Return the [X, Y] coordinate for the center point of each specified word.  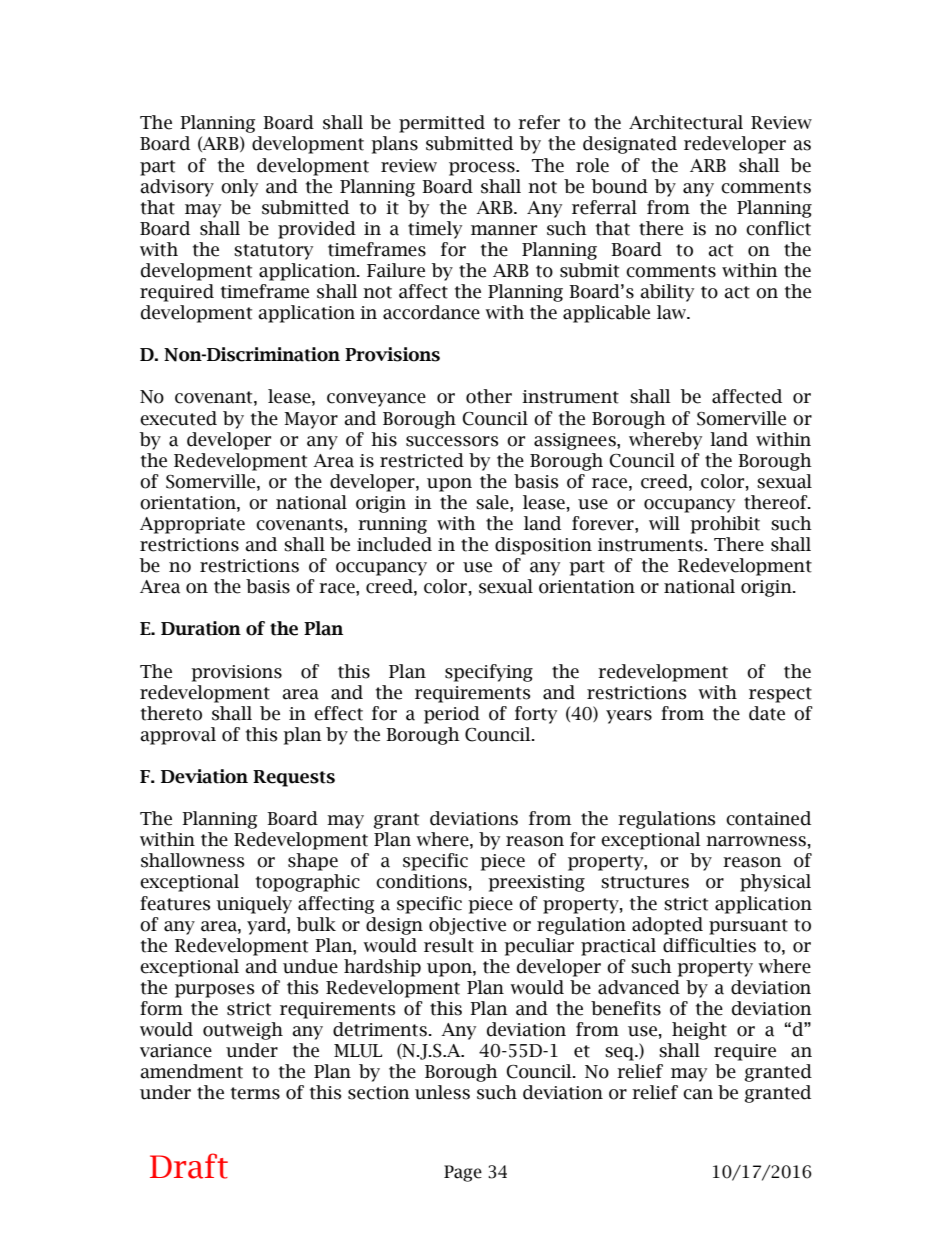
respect [780, 695]
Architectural [686, 122]
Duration [201, 628]
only [239, 188]
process [483, 169]
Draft [189, 1166]
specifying [489, 673]
